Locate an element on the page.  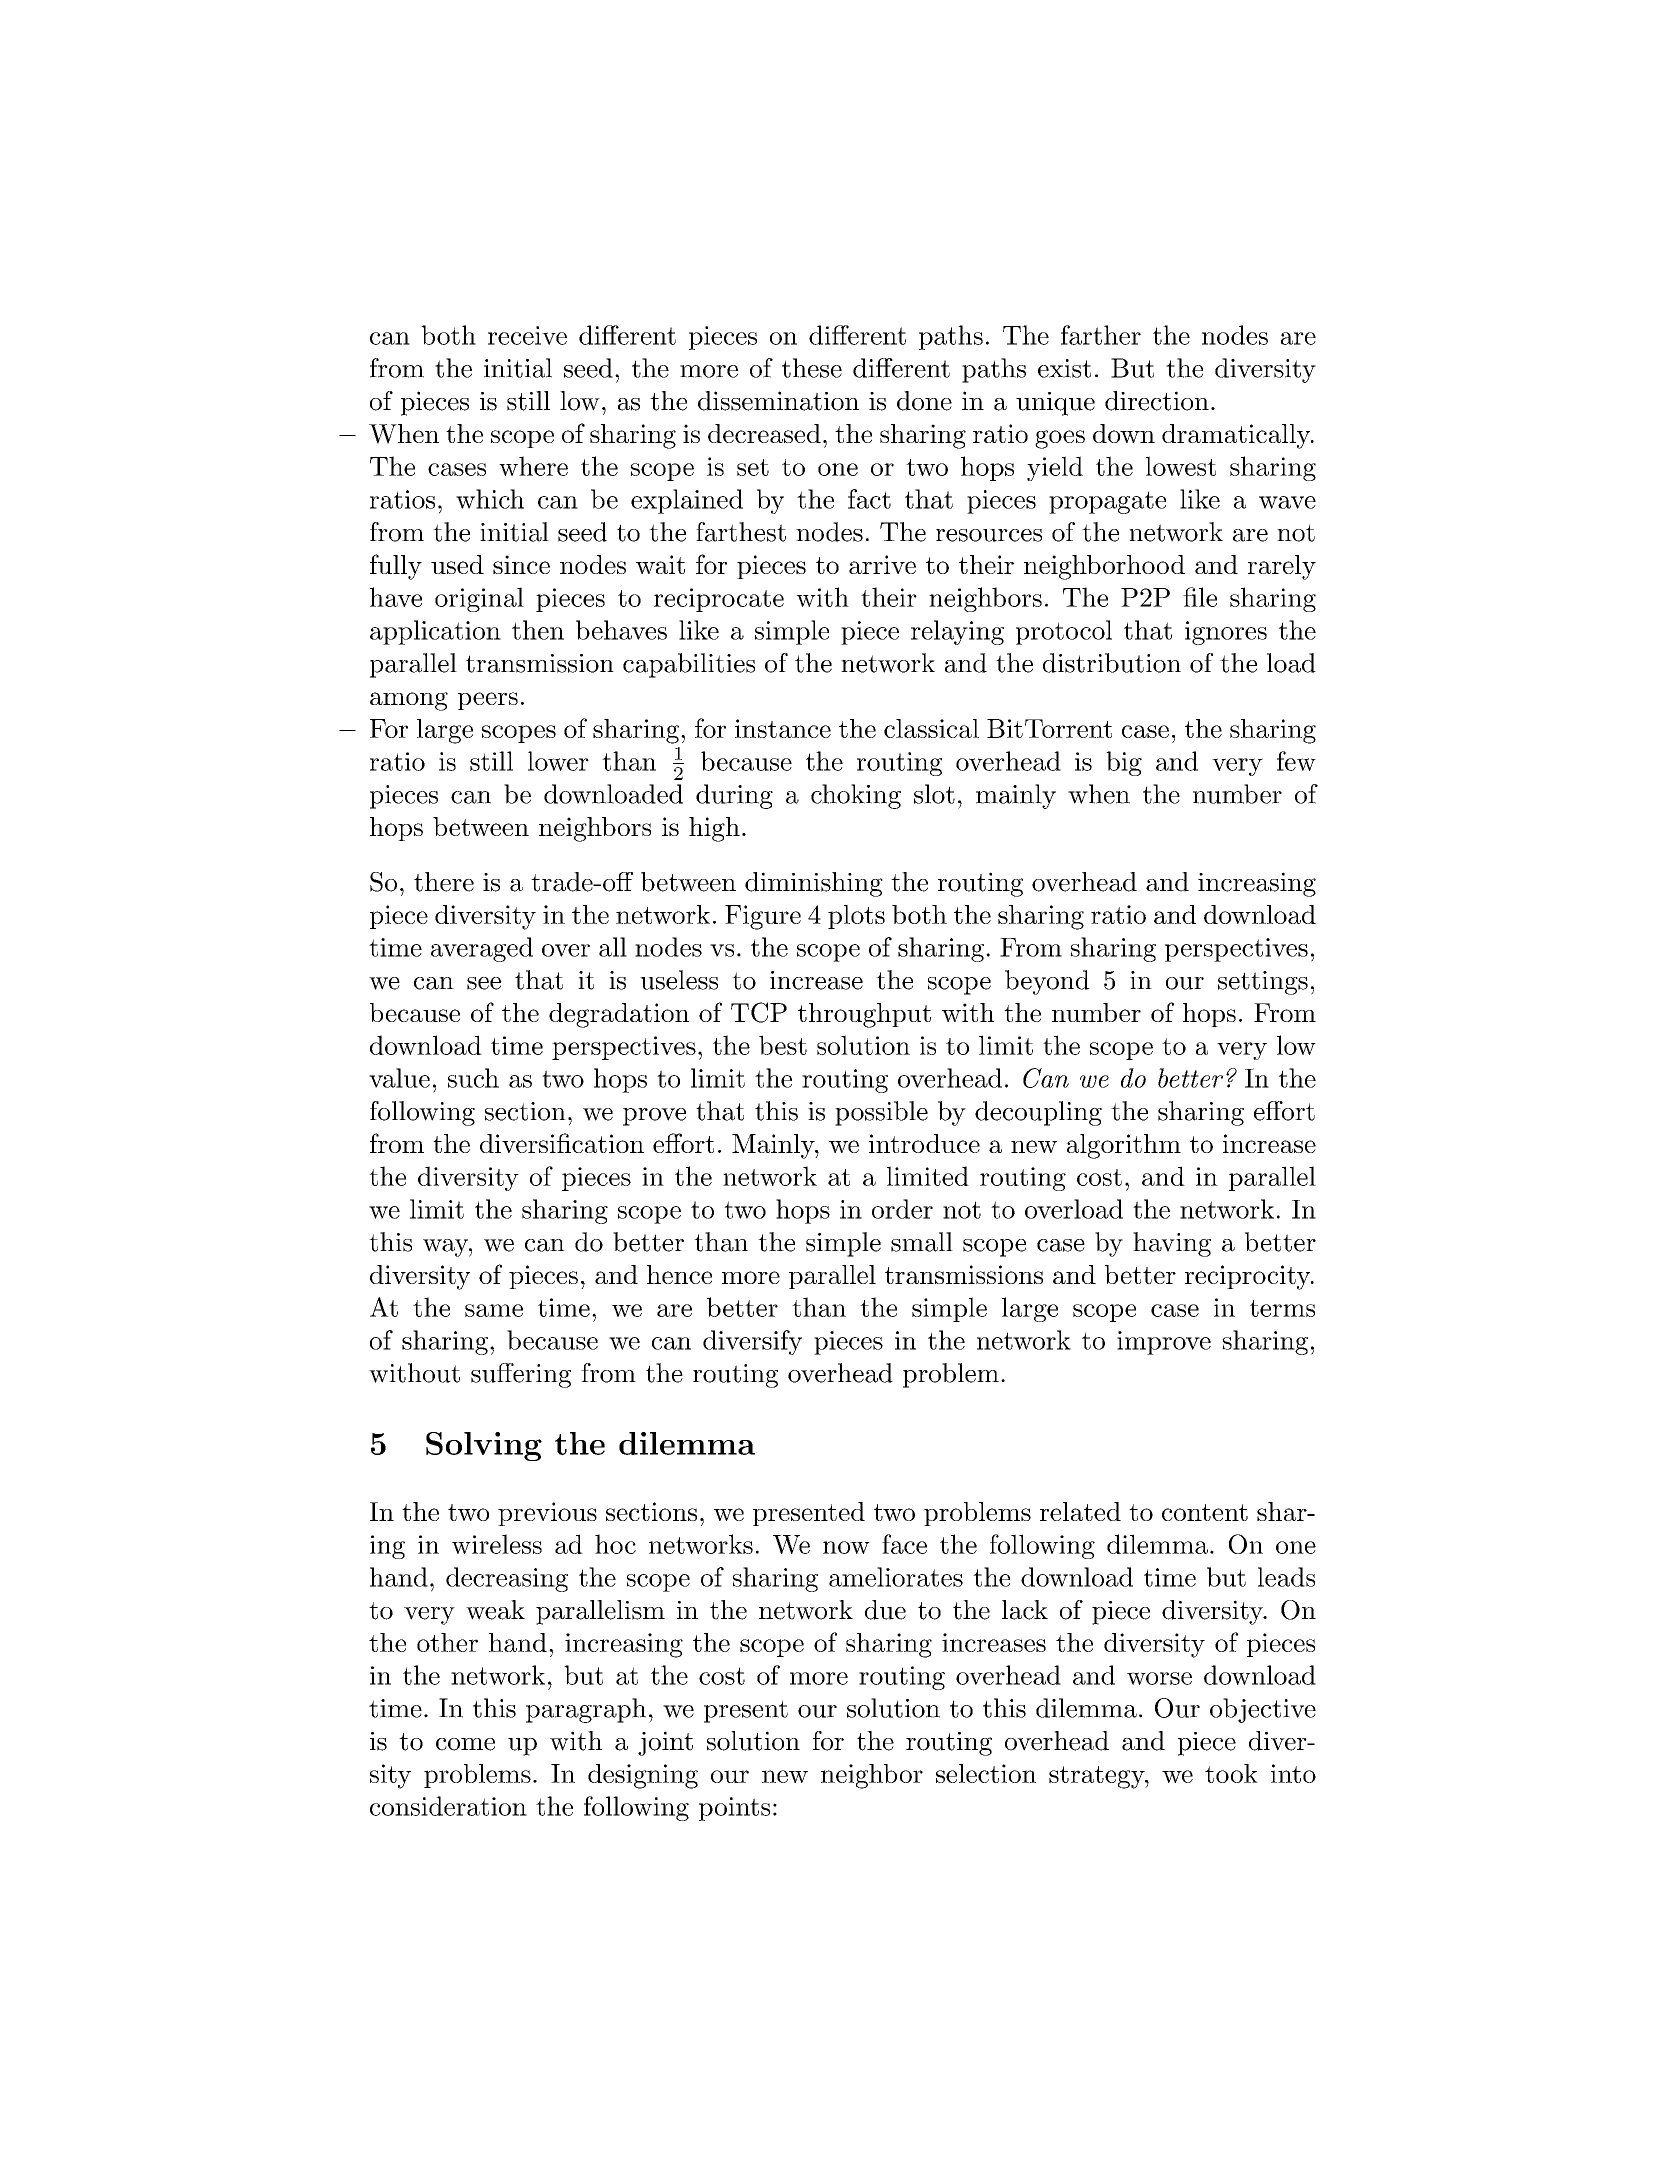
small is located at coordinates (922, 1242).
